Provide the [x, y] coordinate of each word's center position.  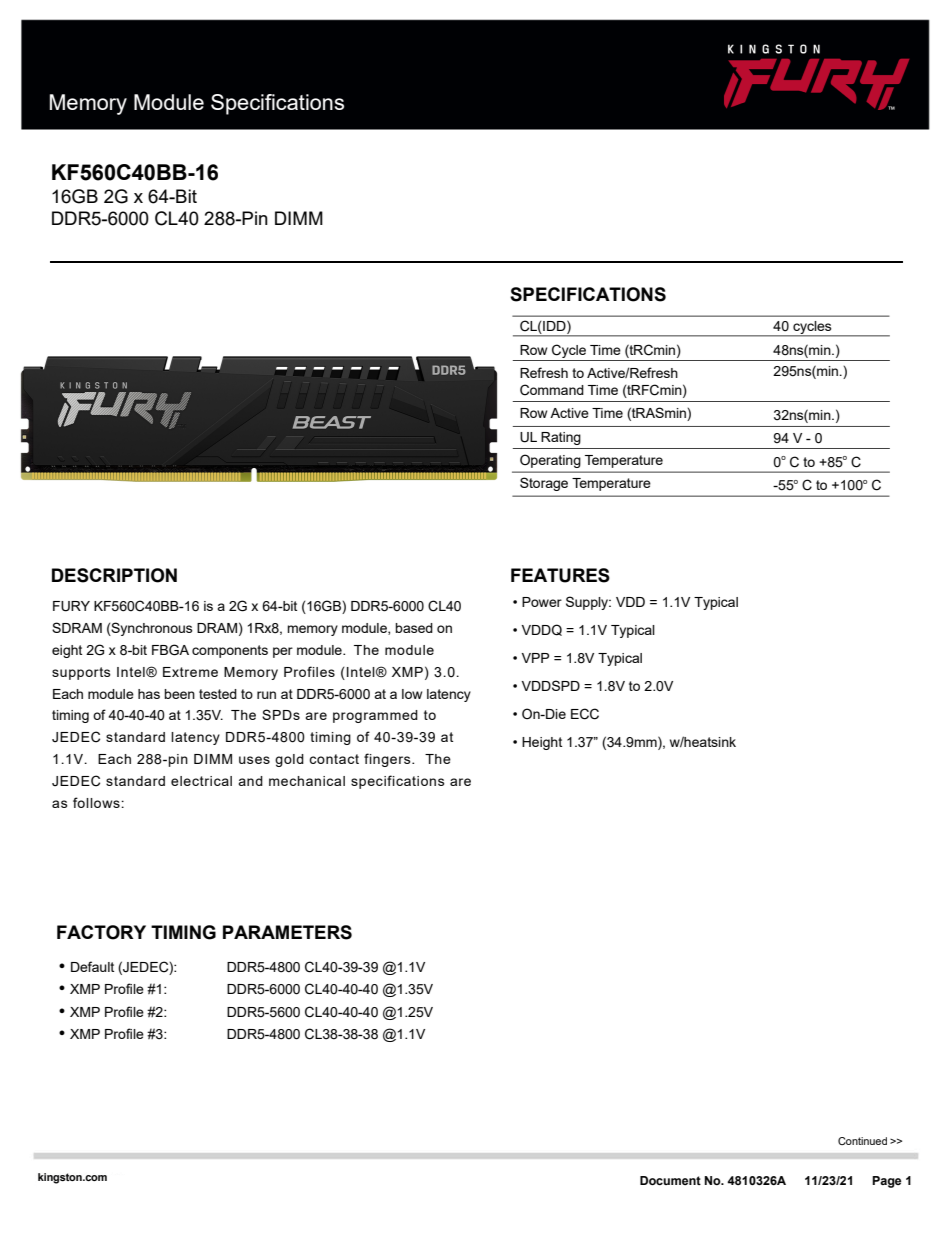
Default [92, 966]
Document [670, 1180]
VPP [535, 658]
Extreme [190, 672]
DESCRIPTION [114, 575]
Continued [862, 1141]
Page [886, 1182]
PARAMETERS [287, 932]
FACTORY [101, 932]
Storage [544, 484]
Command [552, 390]
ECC [585, 714]
